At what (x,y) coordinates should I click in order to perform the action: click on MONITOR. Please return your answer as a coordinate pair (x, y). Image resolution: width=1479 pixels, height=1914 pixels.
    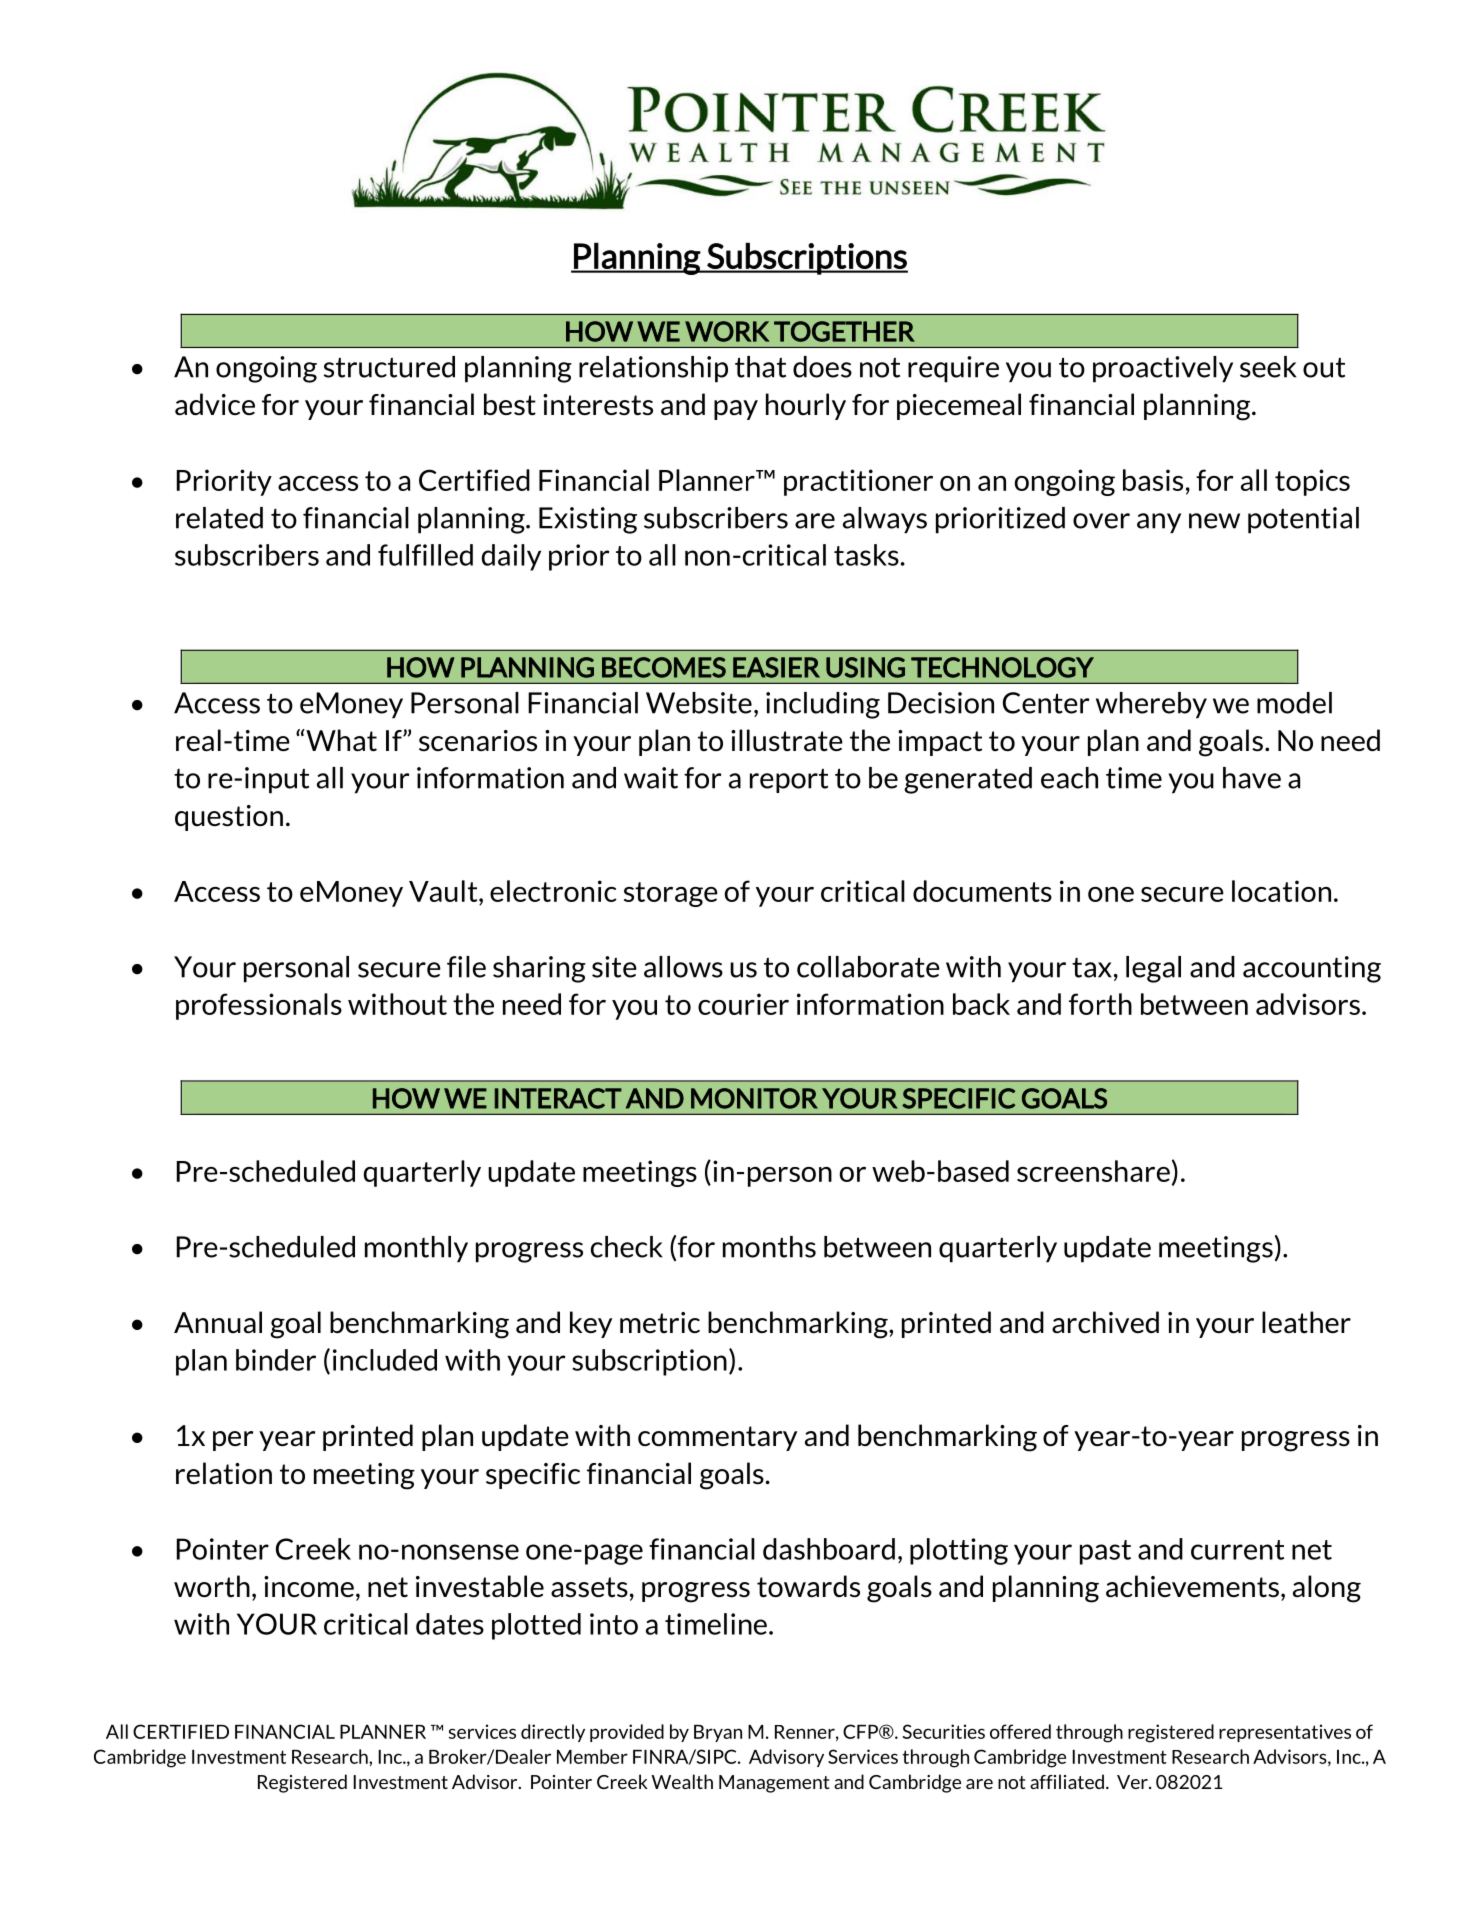
    Looking at the image, I should click on (754, 1098).
